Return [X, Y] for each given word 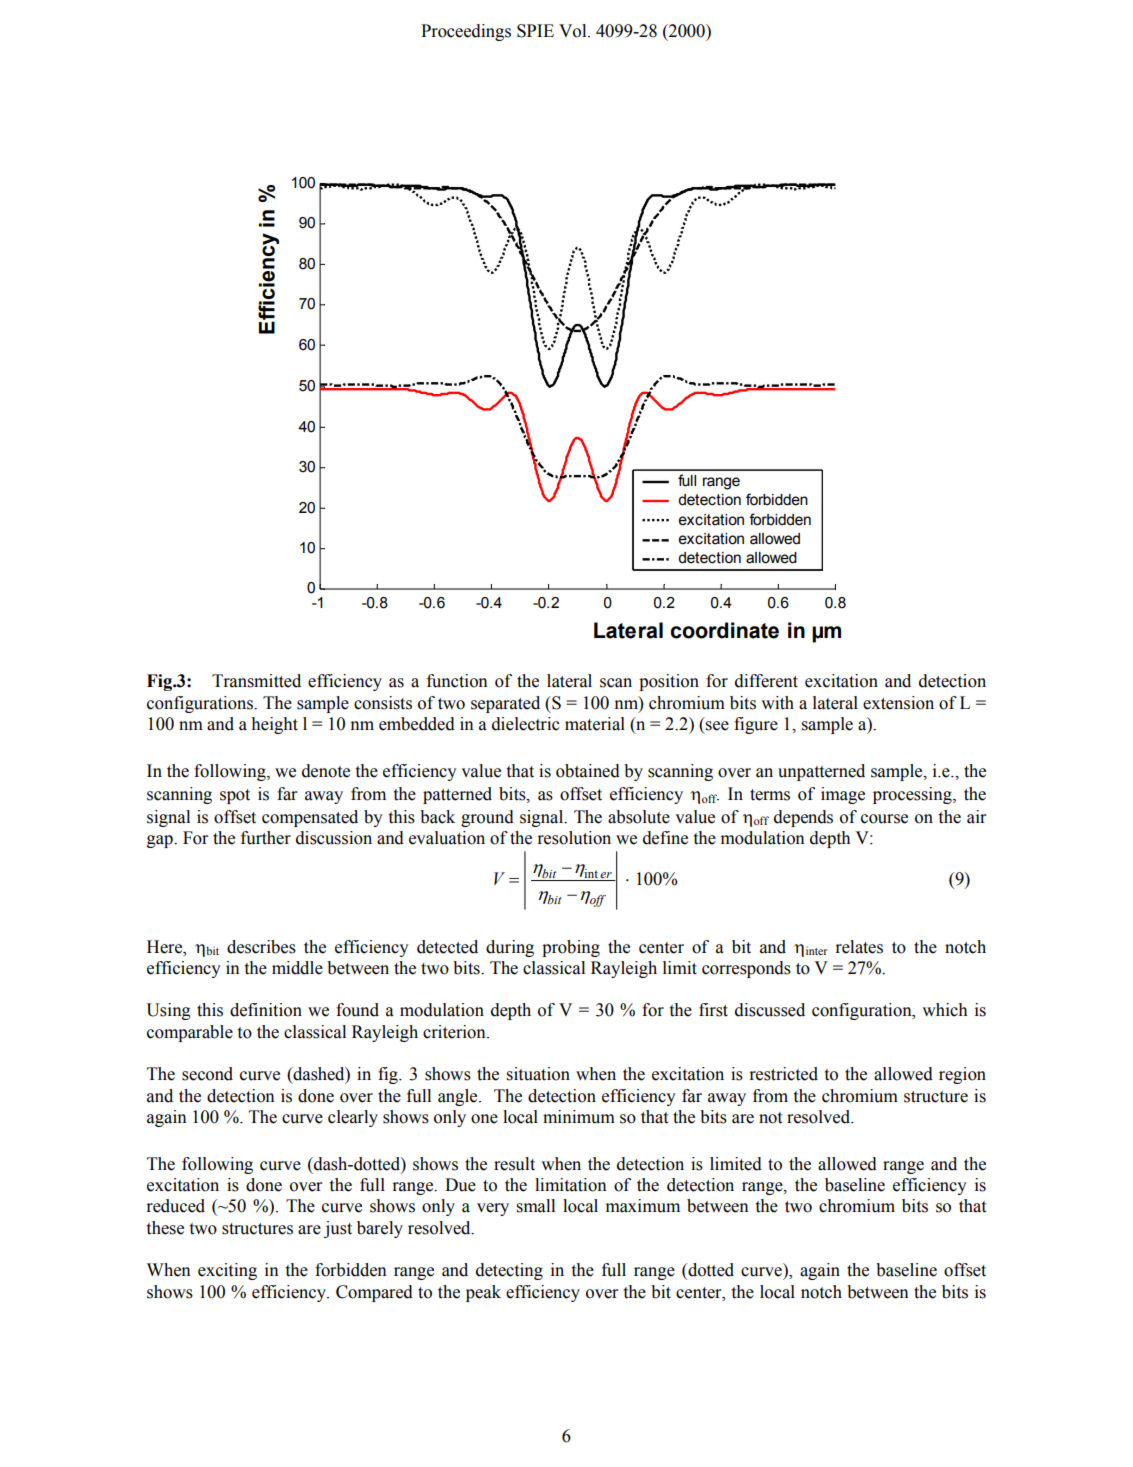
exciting [227, 1271]
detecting [509, 1271]
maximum [643, 1206]
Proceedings [466, 32]
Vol [574, 31]
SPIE [535, 31]
